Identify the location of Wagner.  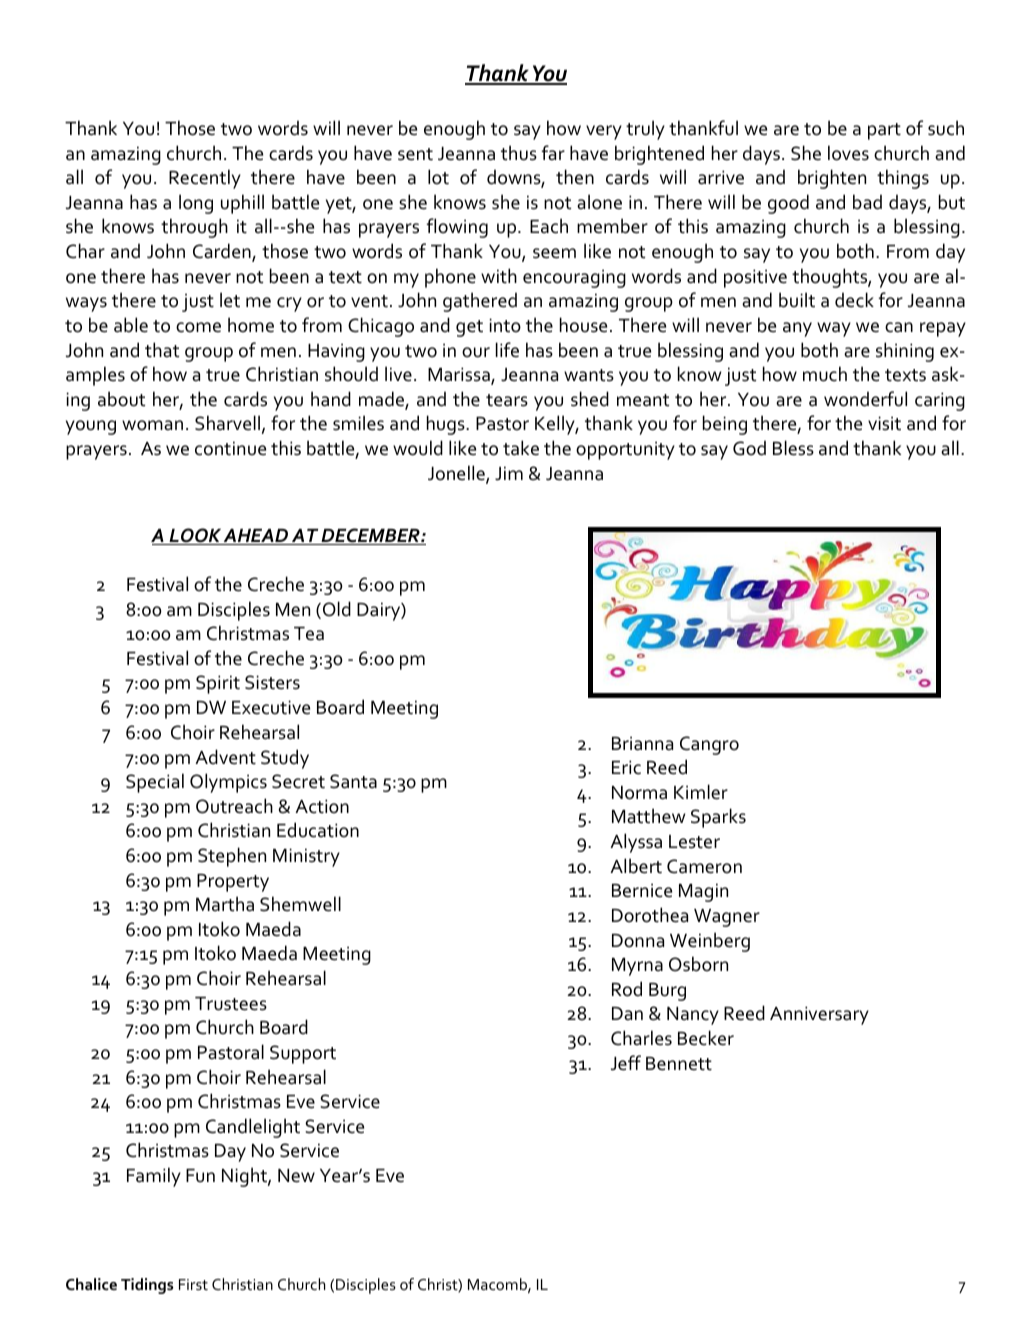
(727, 918).
